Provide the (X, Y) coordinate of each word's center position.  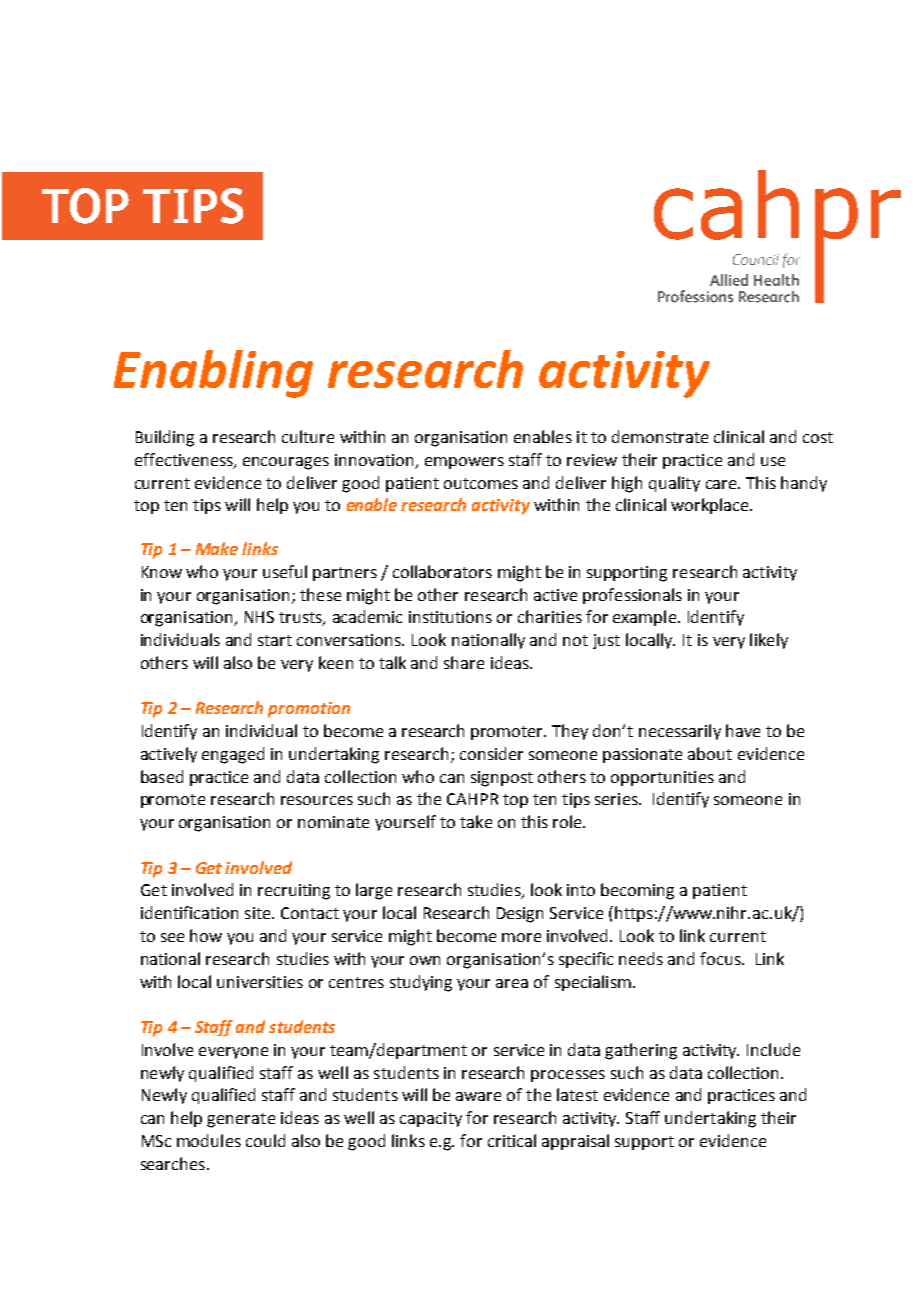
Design (520, 915)
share (464, 662)
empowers (464, 463)
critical (512, 1140)
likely (769, 641)
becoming (637, 891)
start (275, 640)
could (265, 1140)
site (259, 913)
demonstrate (660, 436)
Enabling (213, 374)
